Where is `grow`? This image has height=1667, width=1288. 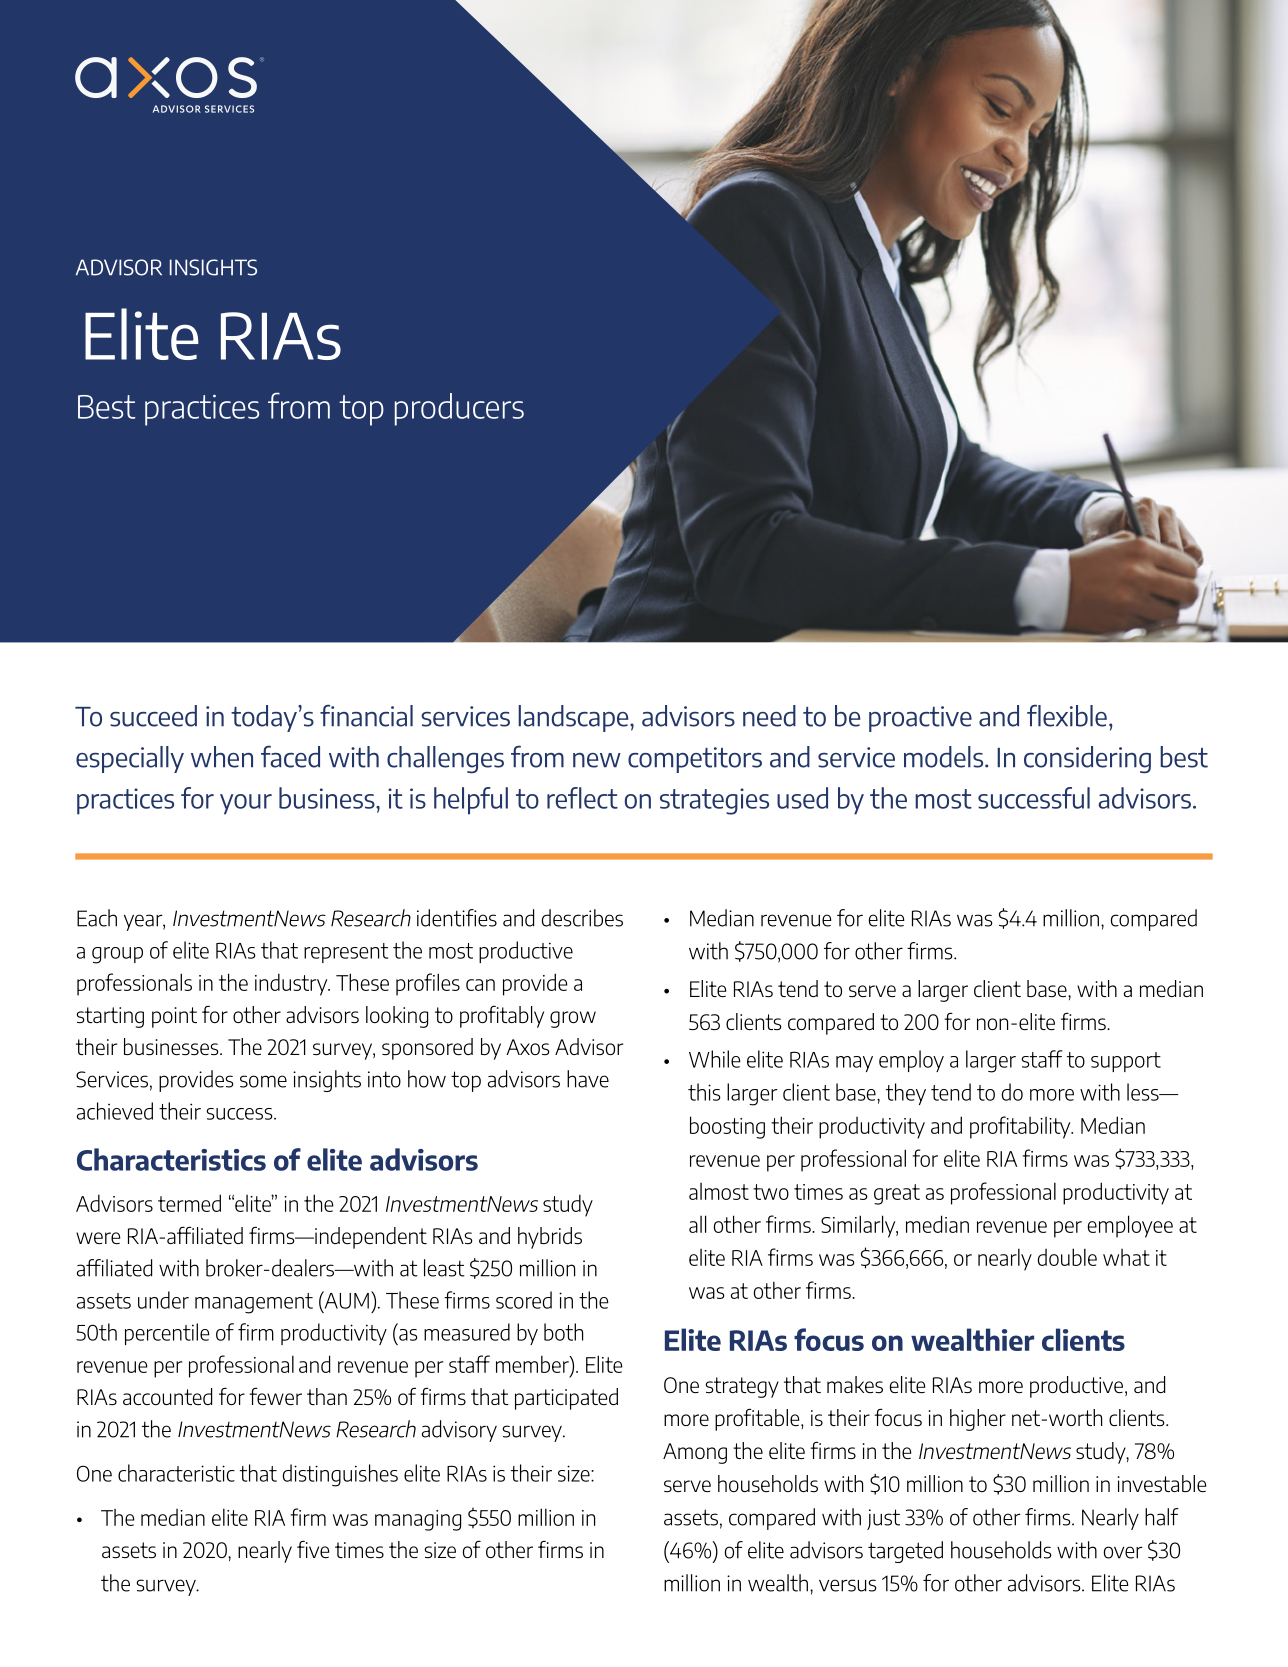
grow is located at coordinates (573, 1019).
